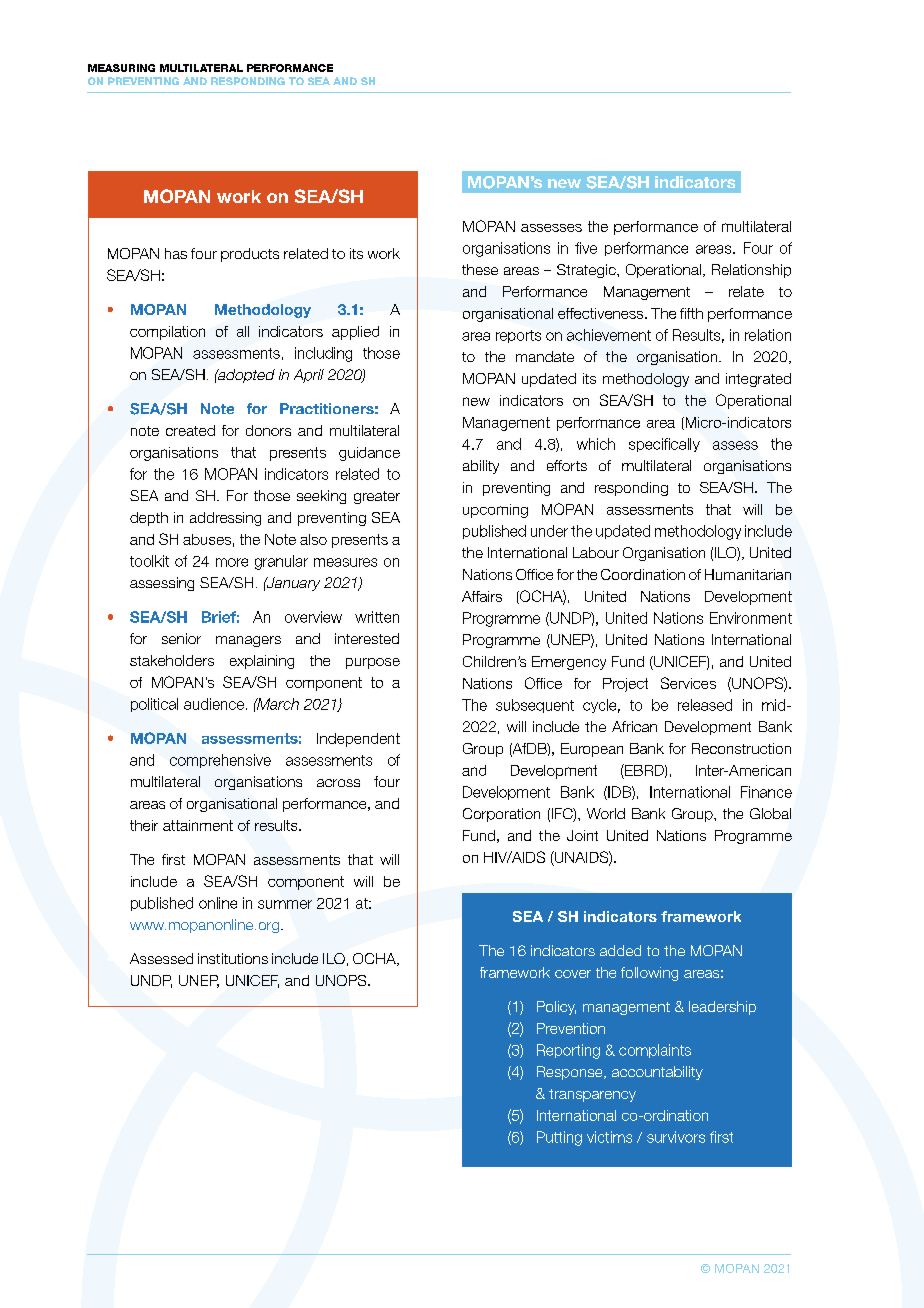 The width and height of the document is (924, 1308). What do you see at coordinates (676, 1137) in the document?
I see `survivors` at bounding box center [676, 1137].
